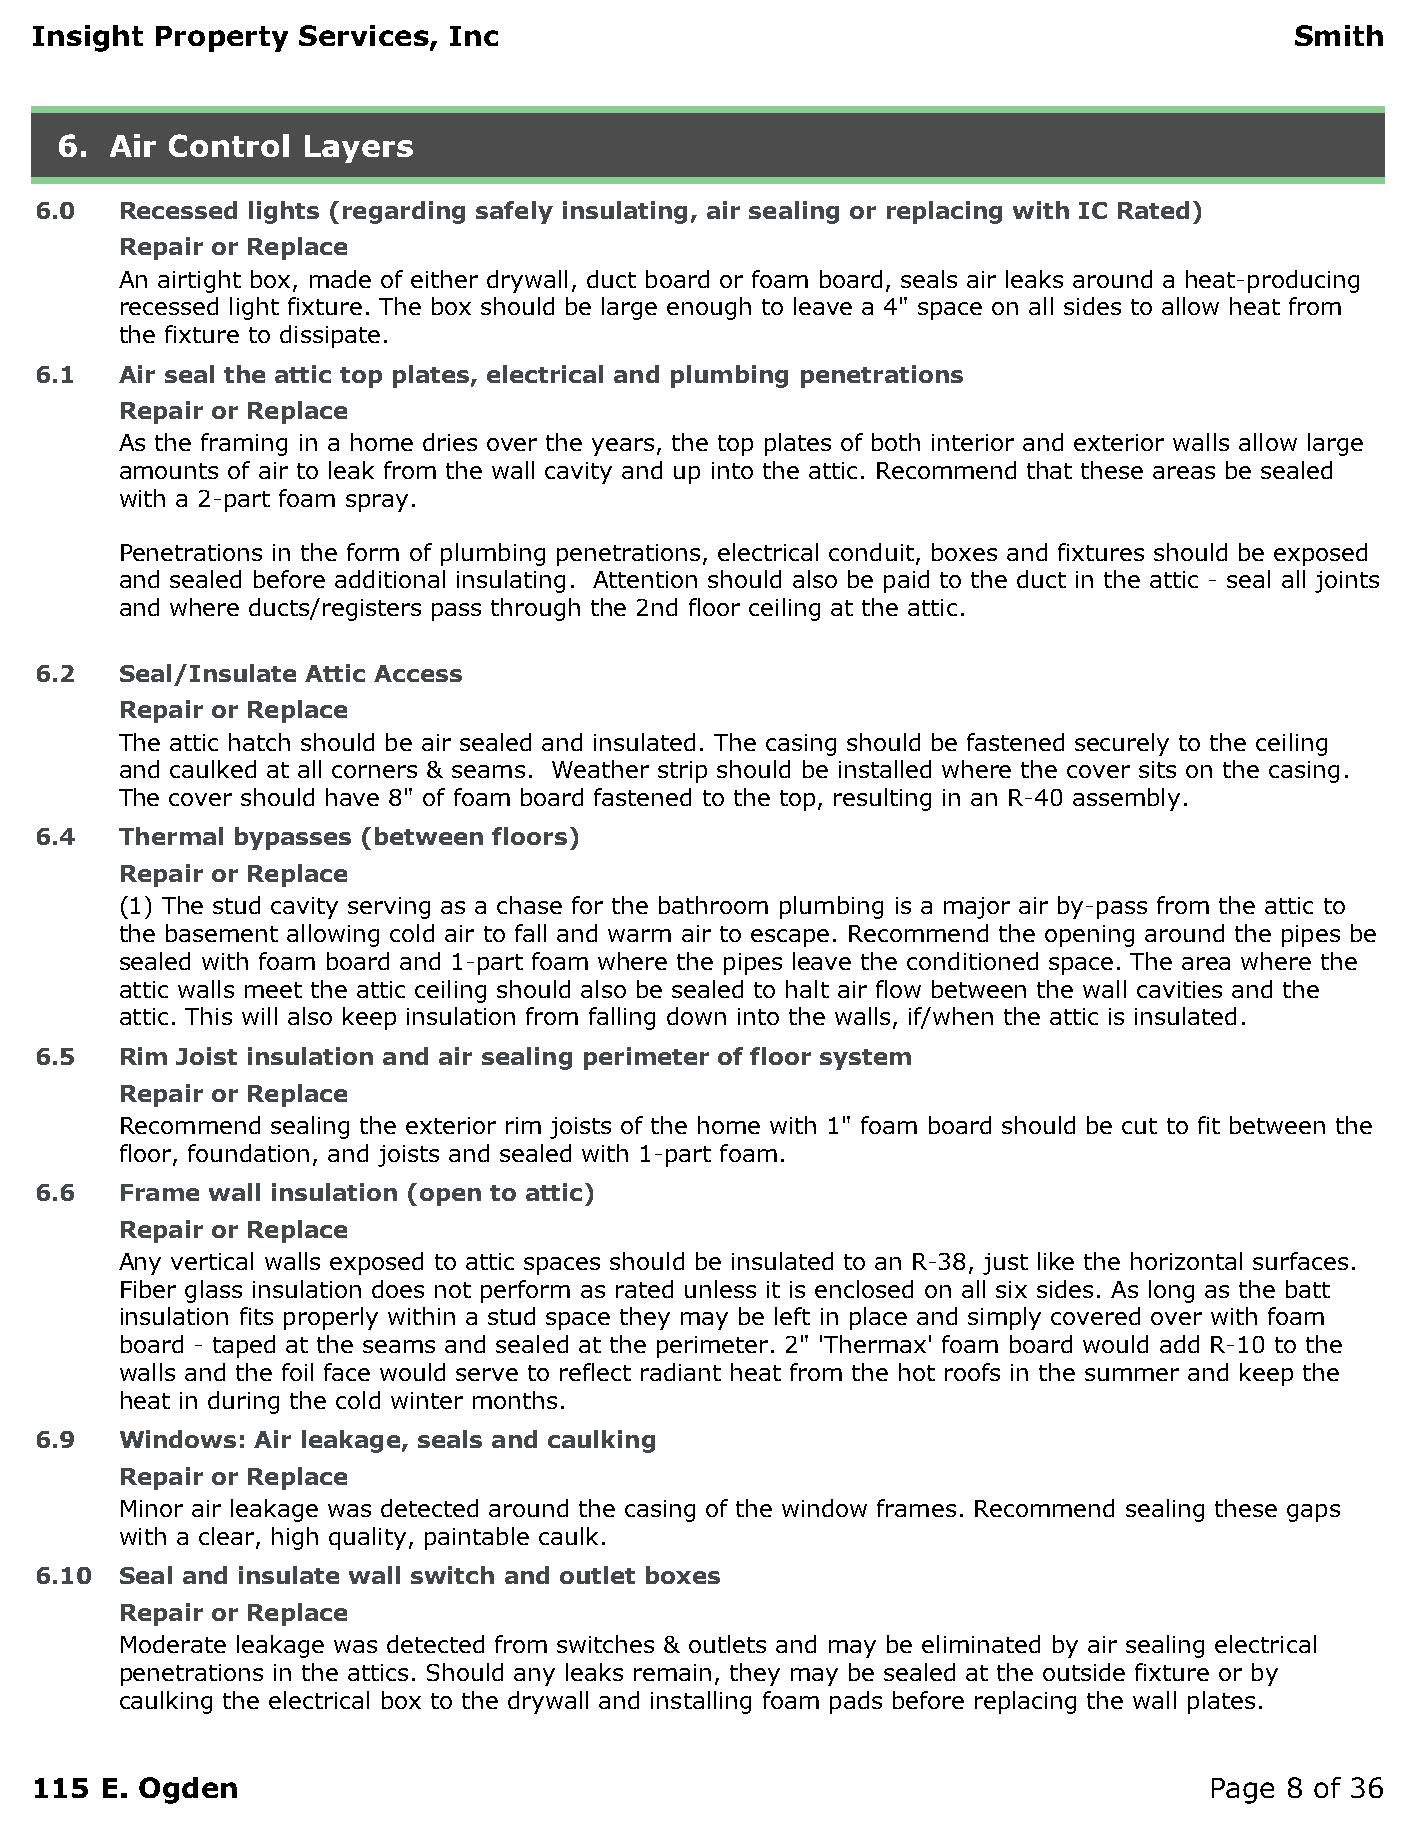  What do you see at coordinates (222, 39) in the page?
I see `Property` at bounding box center [222, 39].
